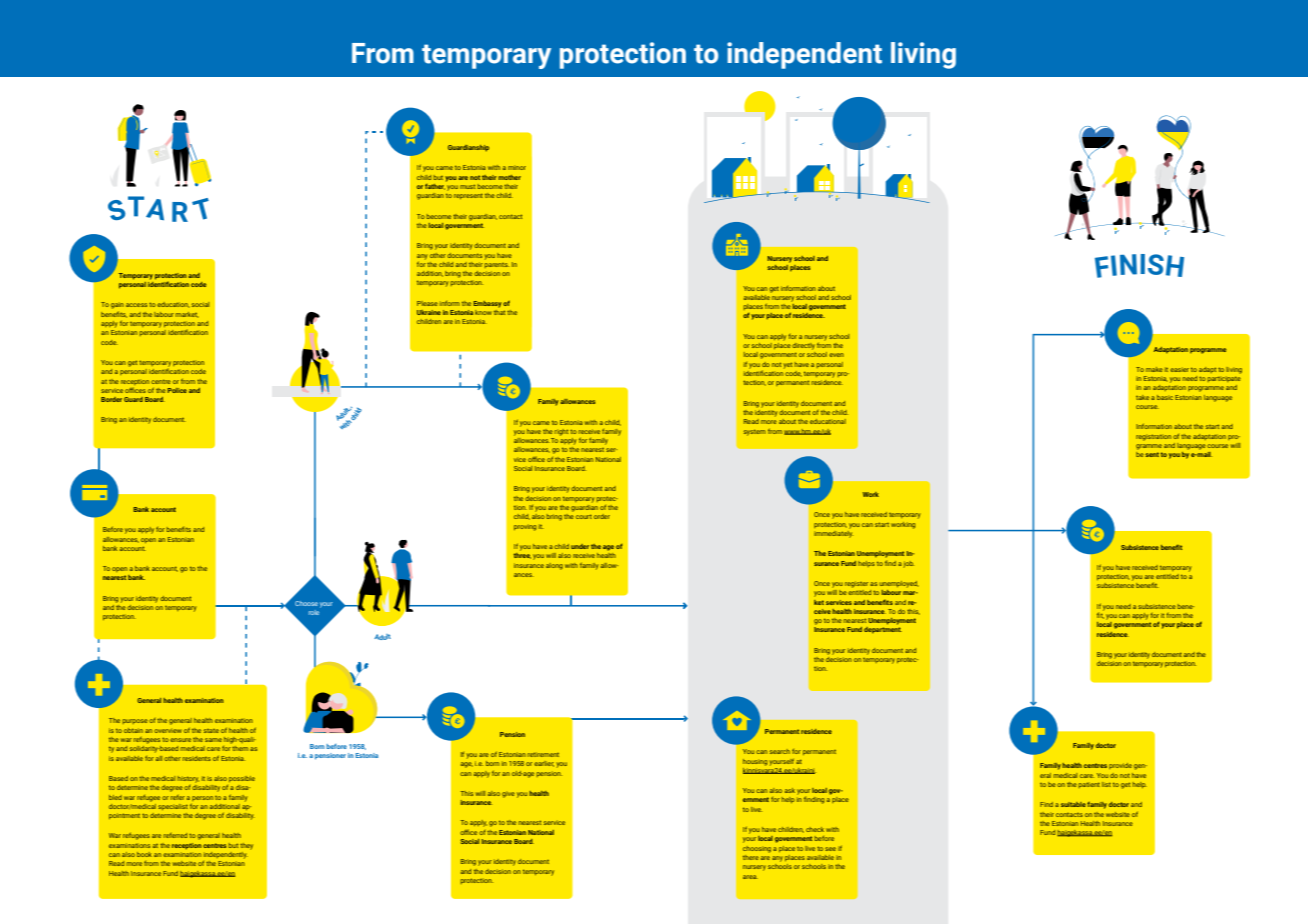  Describe the element at coordinates (751, 857) in the document. I see `there` at that location.
